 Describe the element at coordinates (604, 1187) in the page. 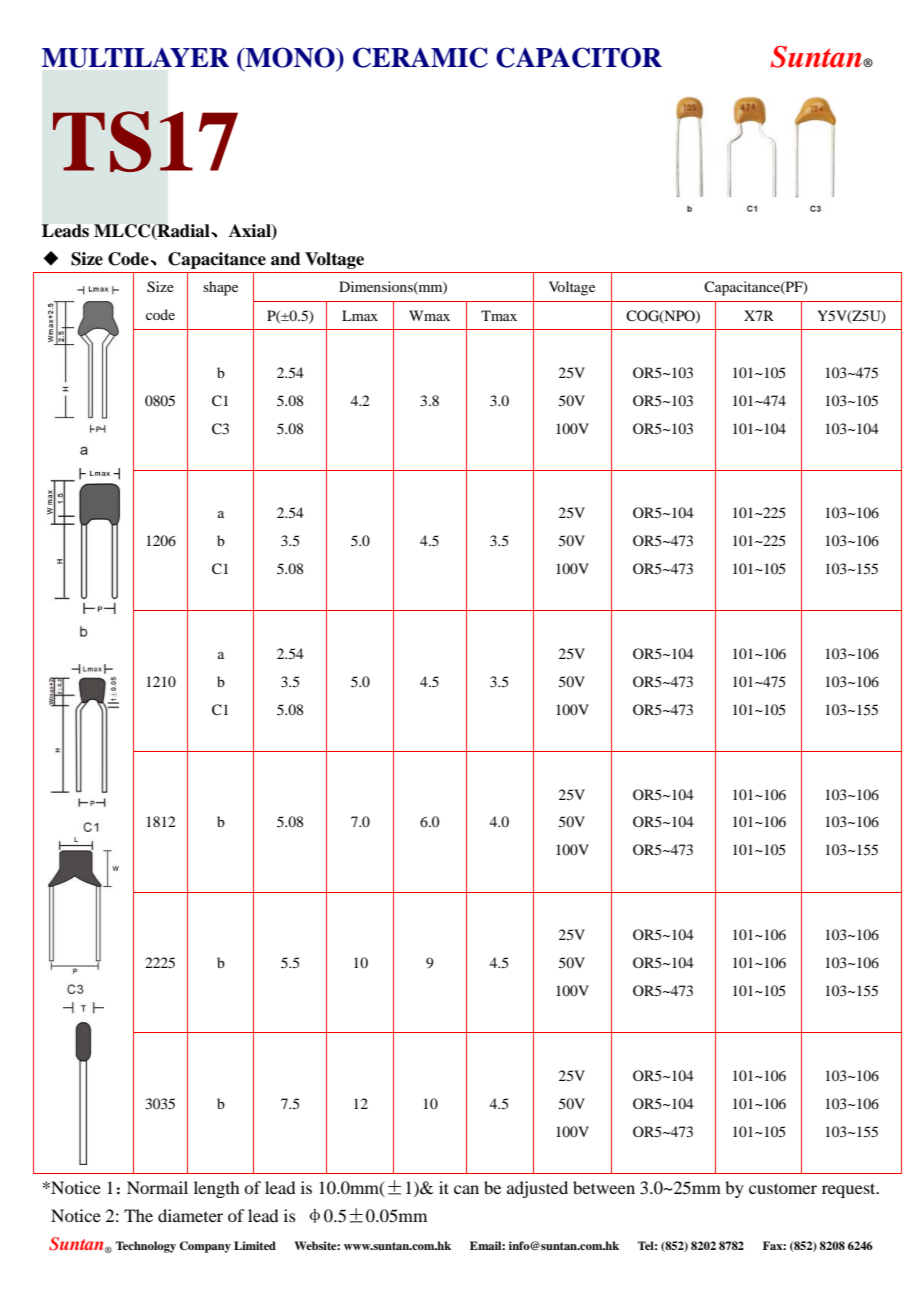

I see `between` at that location.
